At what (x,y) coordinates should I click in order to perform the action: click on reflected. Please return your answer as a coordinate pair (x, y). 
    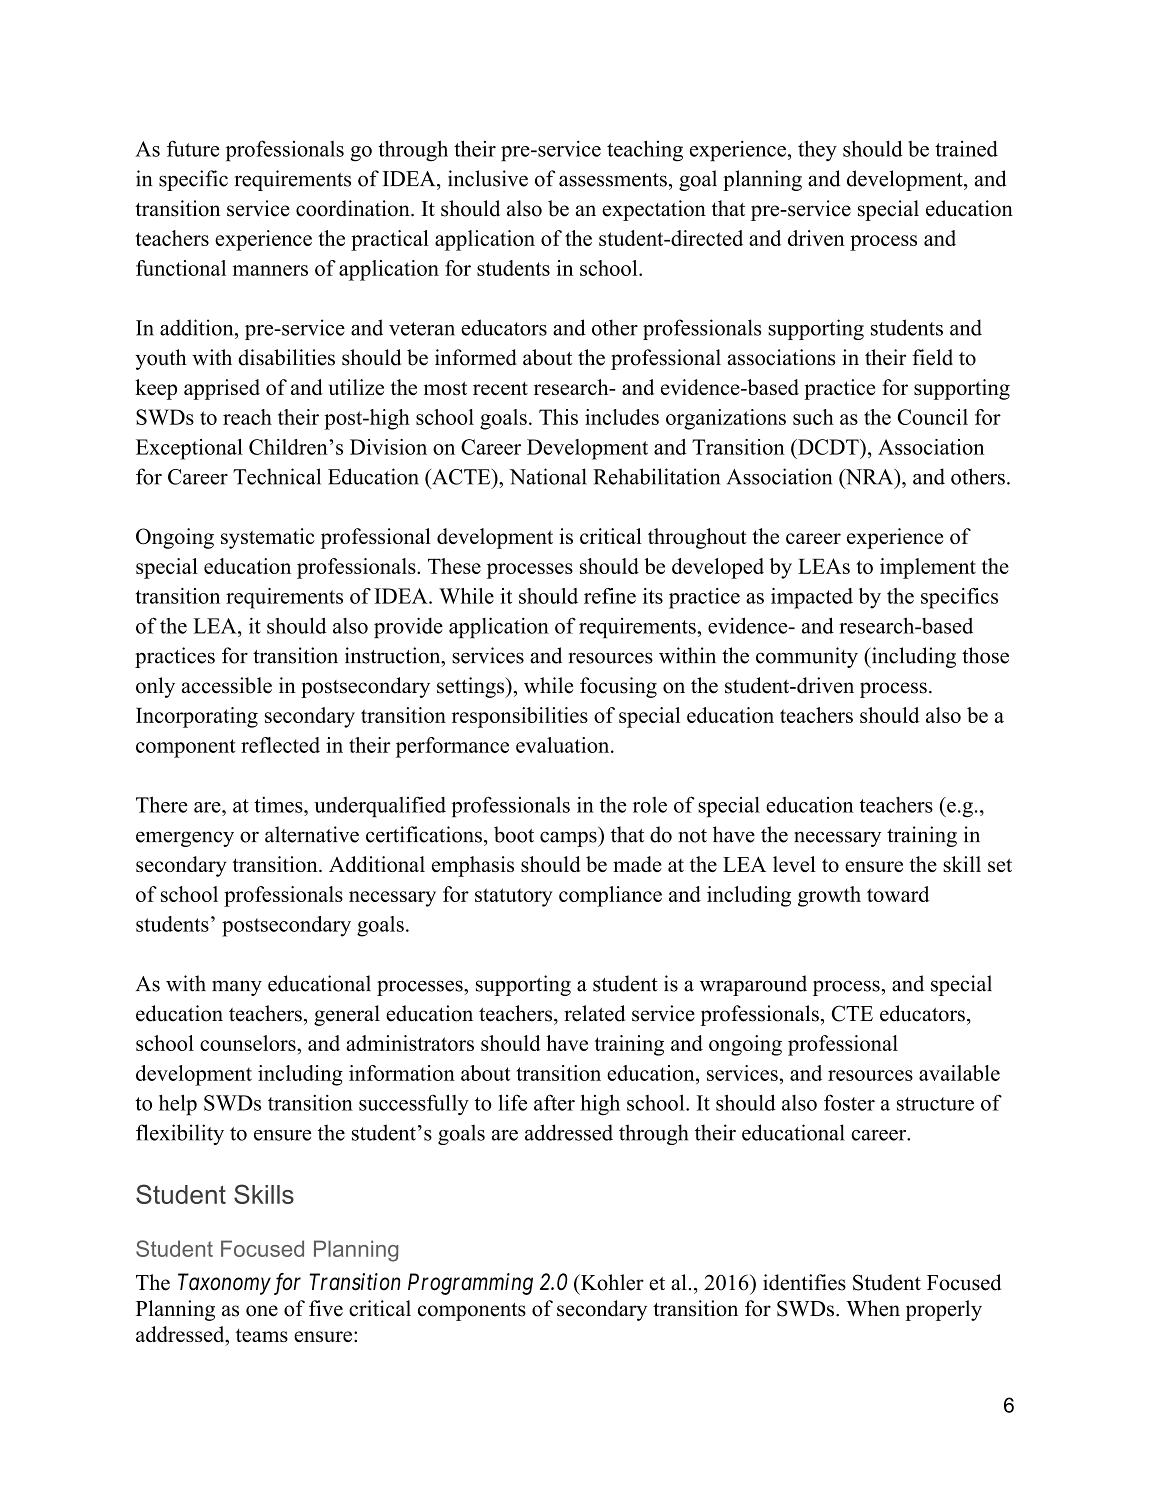
    Looking at the image, I should click on (280, 745).
